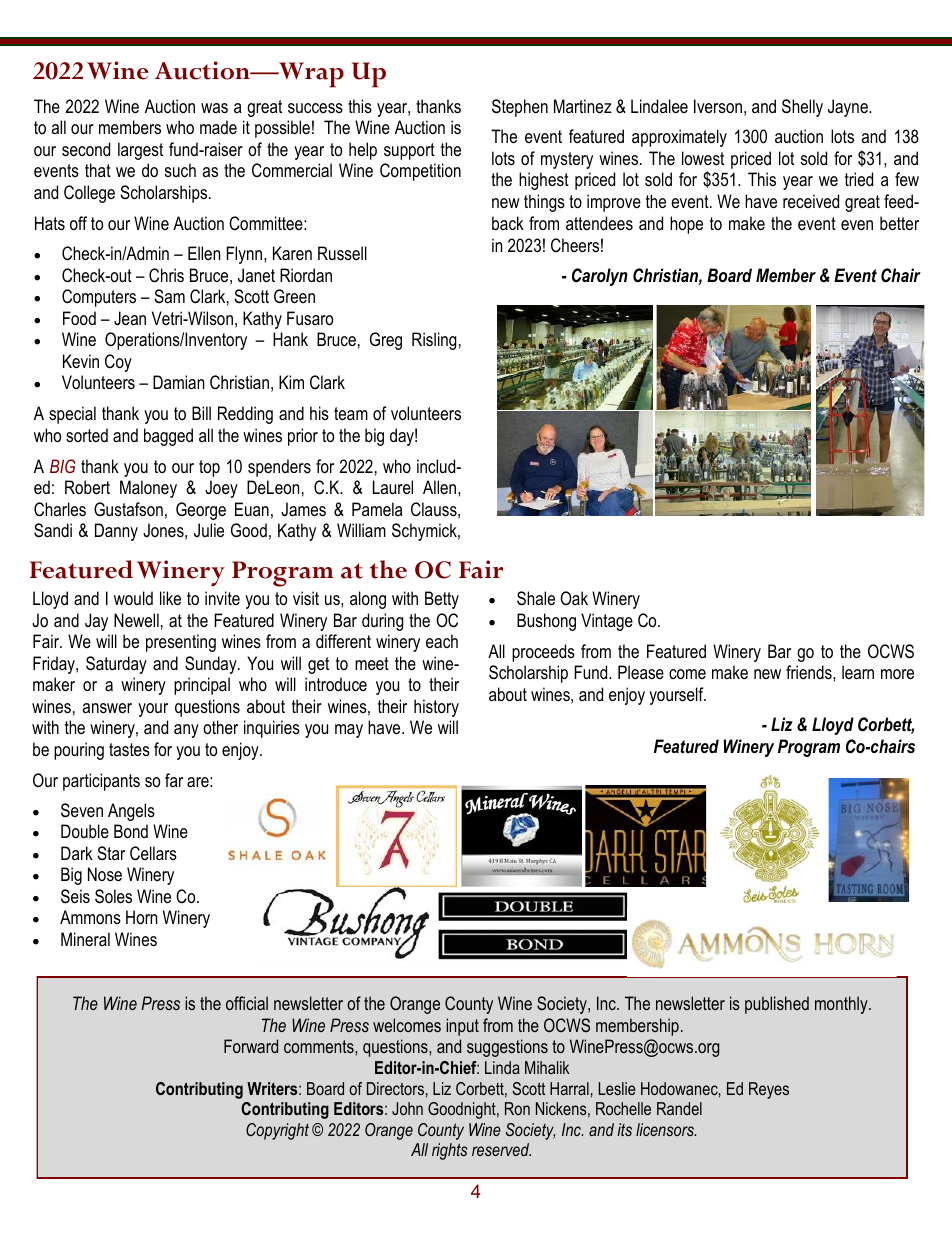 The image size is (952, 1233). I want to click on history, so click(436, 708).
